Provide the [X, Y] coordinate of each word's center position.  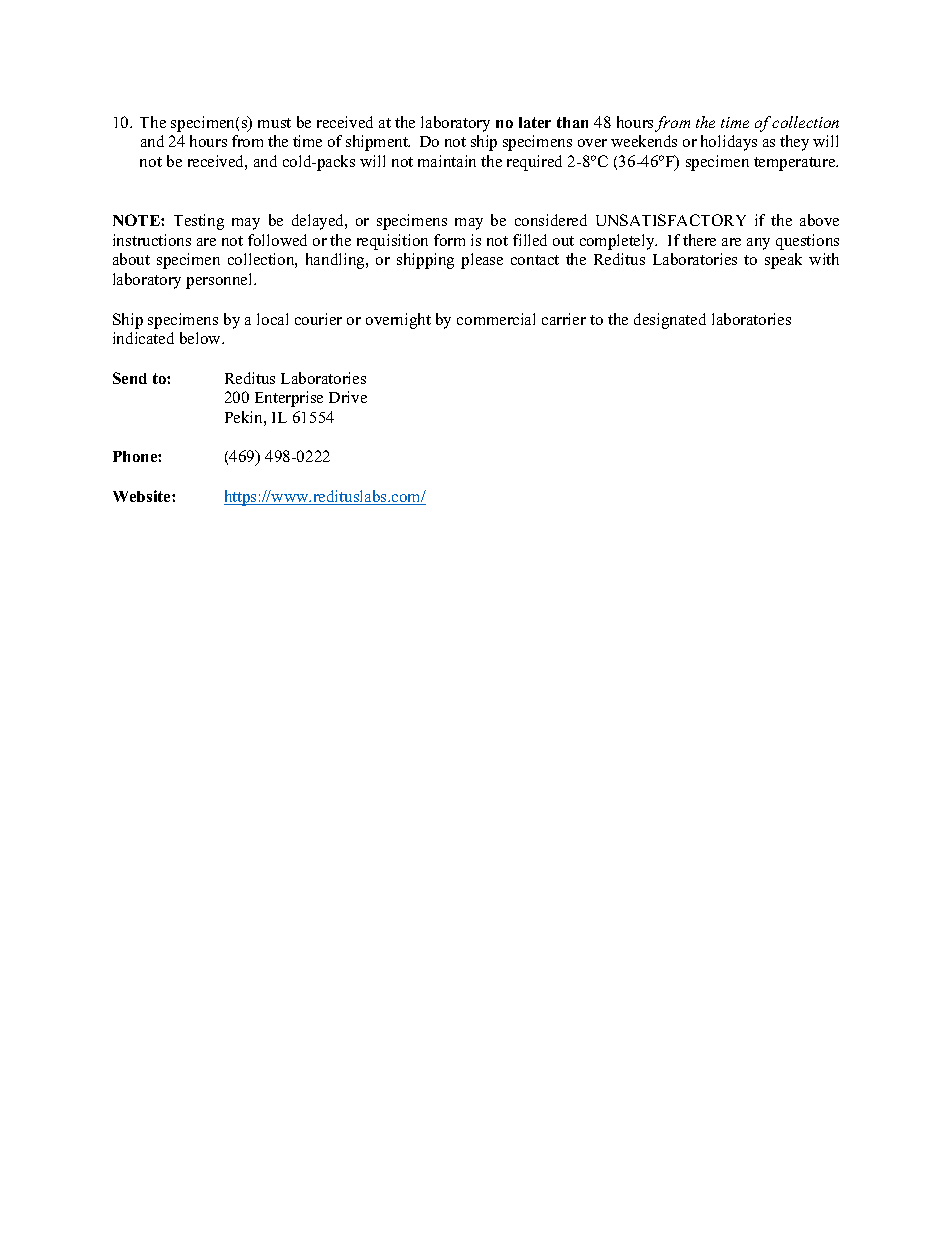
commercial [496, 319]
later [535, 122]
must [274, 123]
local [272, 319]
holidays [729, 143]
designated [670, 321]
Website [143, 496]
